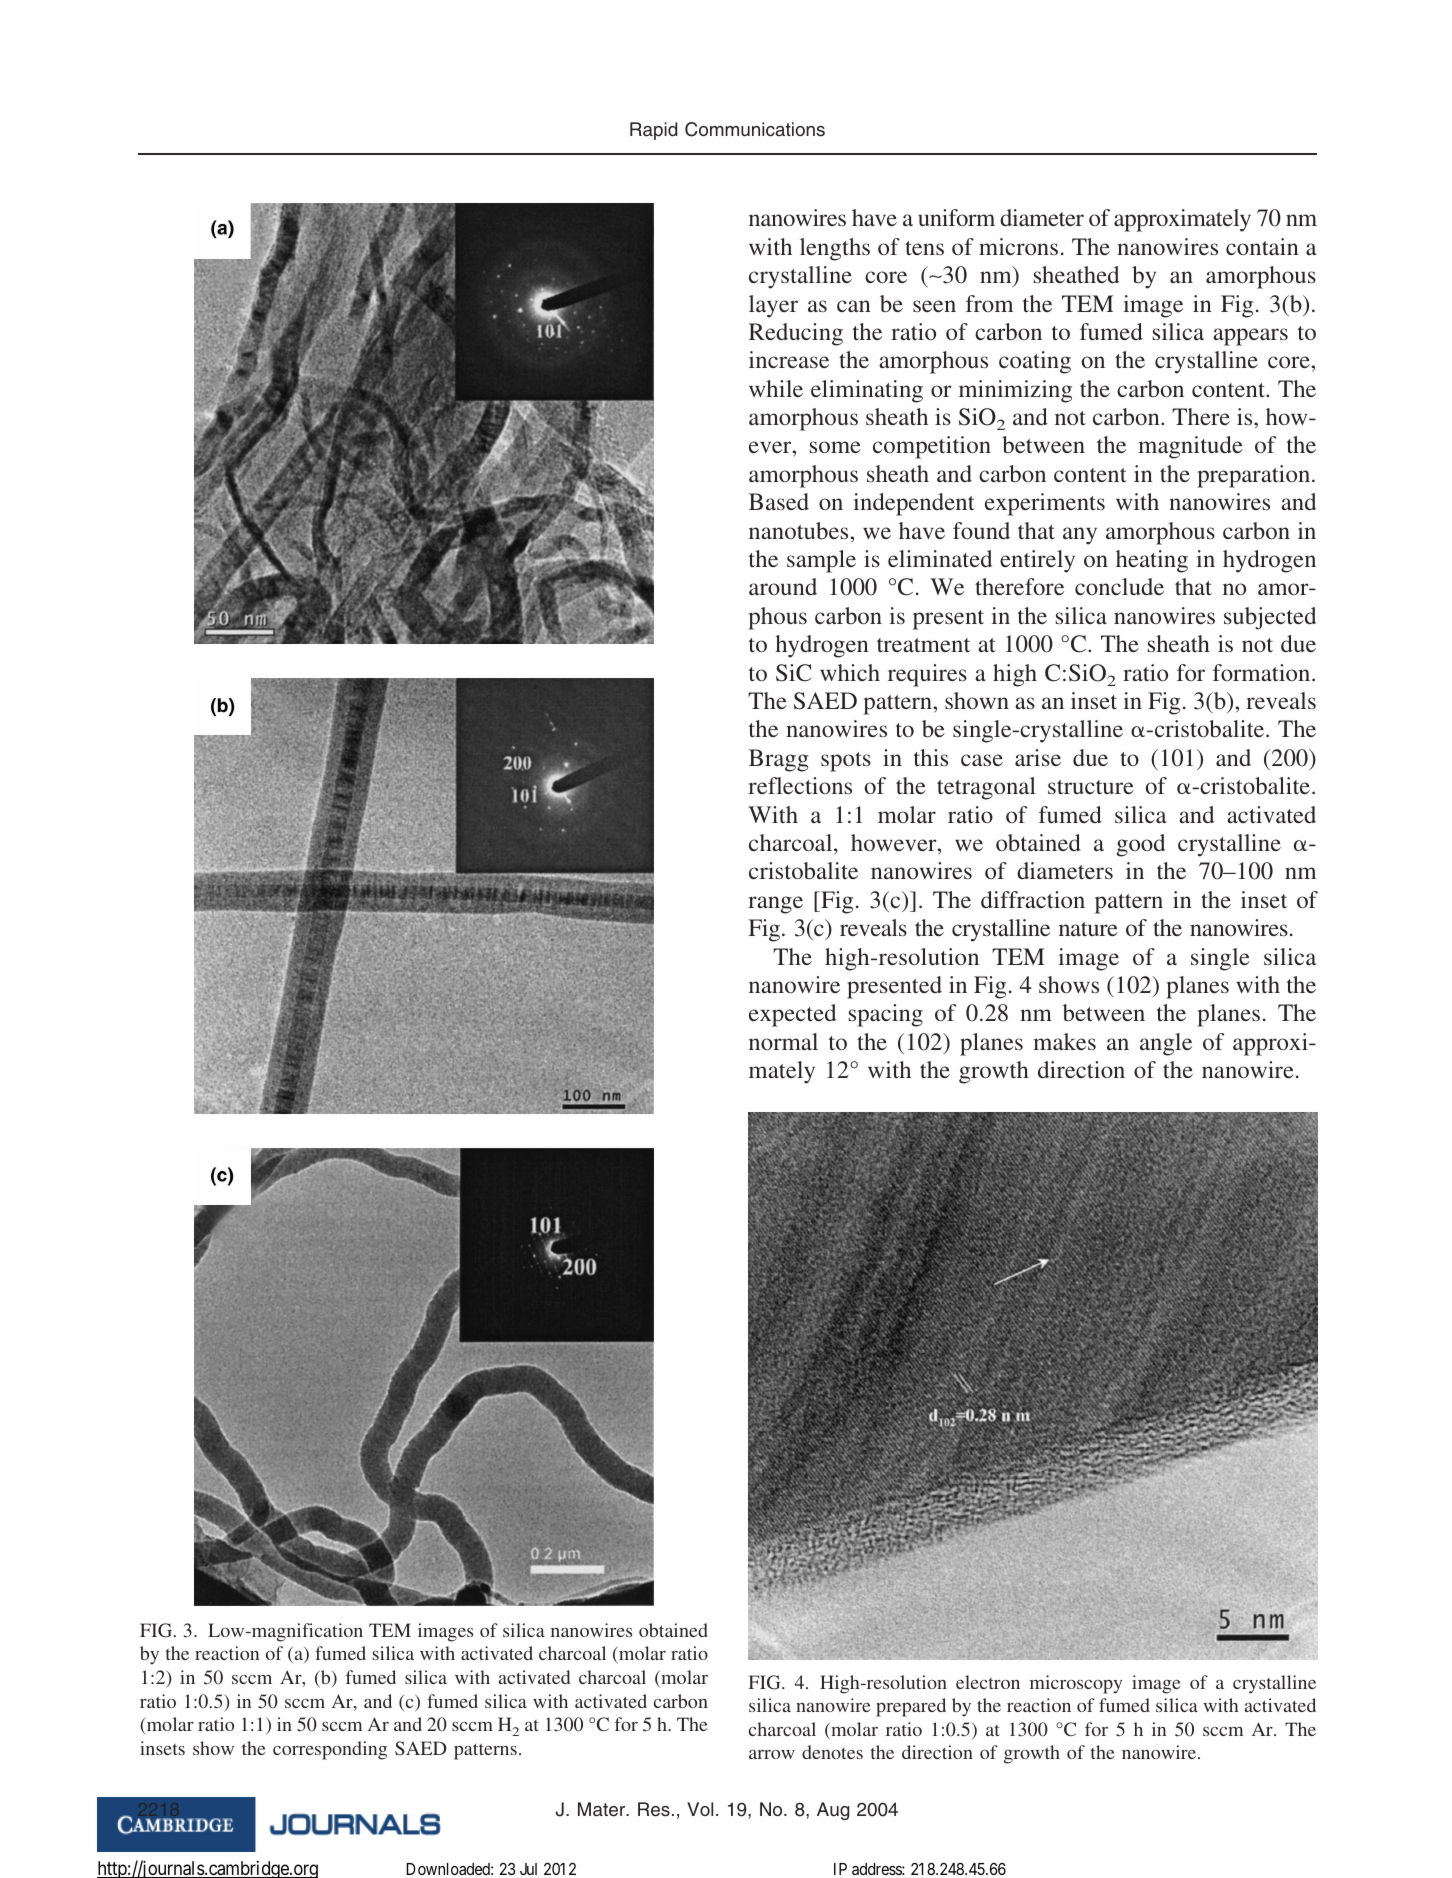 This image has height=1878, width=1452. Describe the element at coordinates (783, 1041) in the image. I see `normal` at that location.
